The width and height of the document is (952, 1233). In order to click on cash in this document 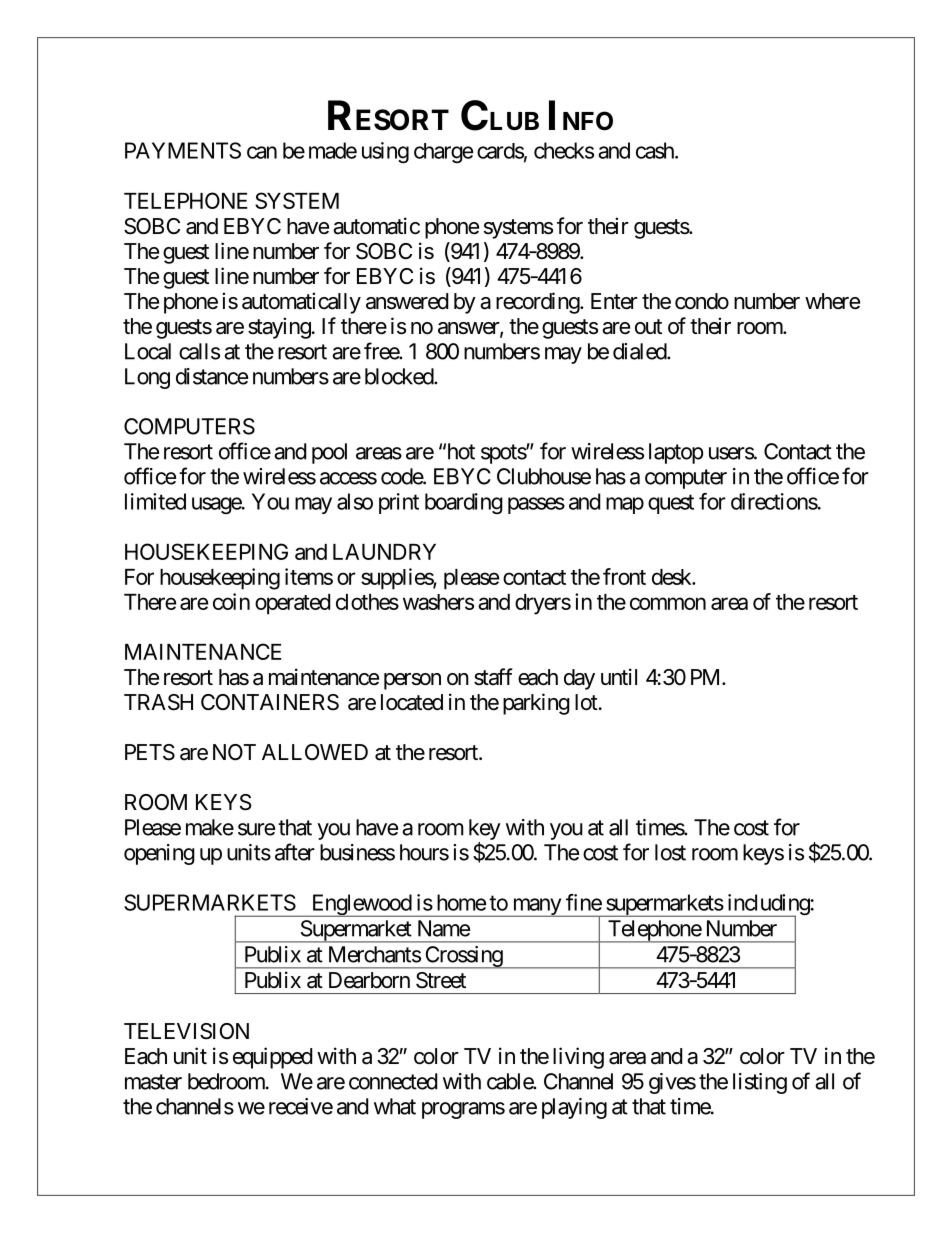, I will do `click(656, 150)`.
